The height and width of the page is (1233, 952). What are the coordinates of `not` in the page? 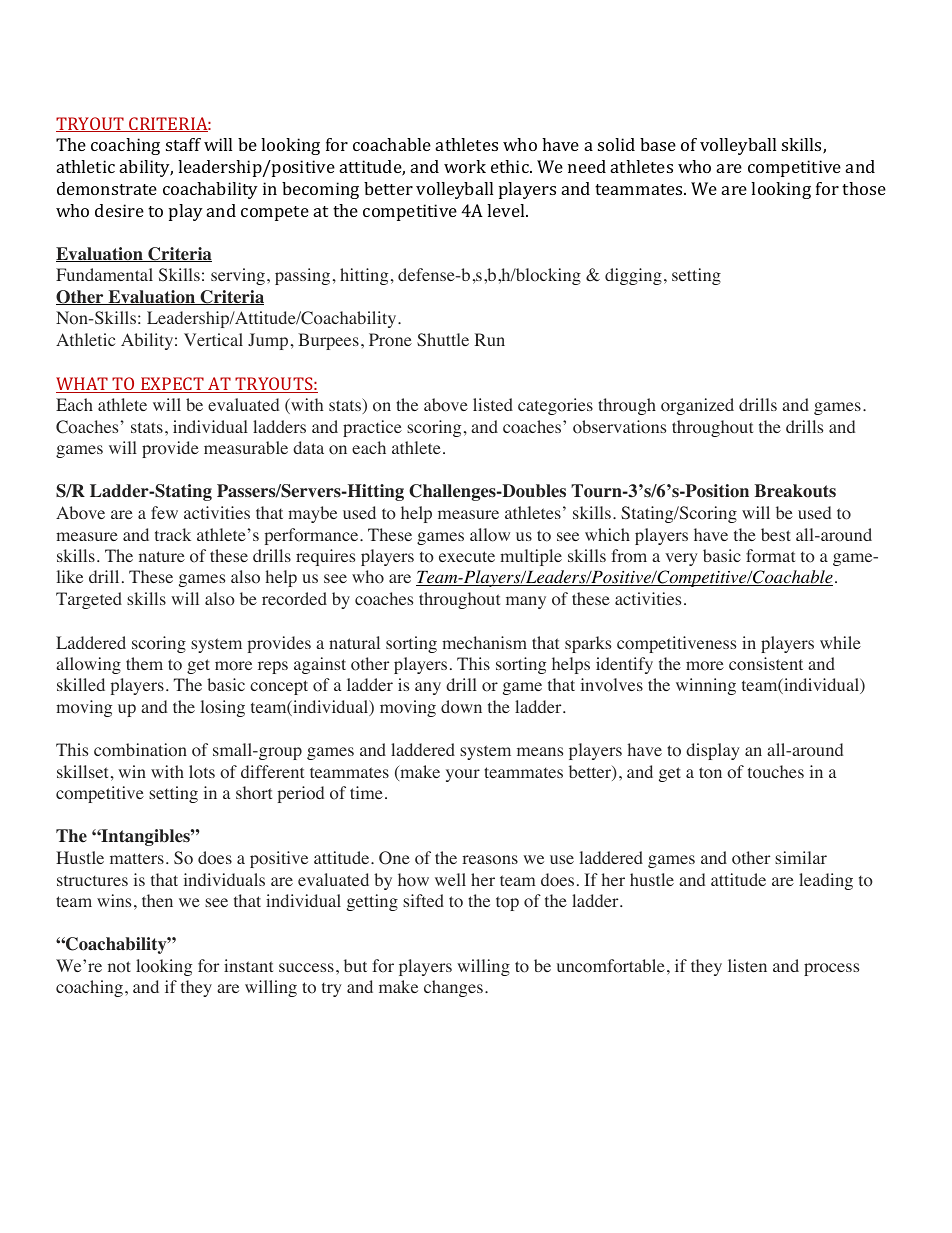 It's located at (119, 967).
